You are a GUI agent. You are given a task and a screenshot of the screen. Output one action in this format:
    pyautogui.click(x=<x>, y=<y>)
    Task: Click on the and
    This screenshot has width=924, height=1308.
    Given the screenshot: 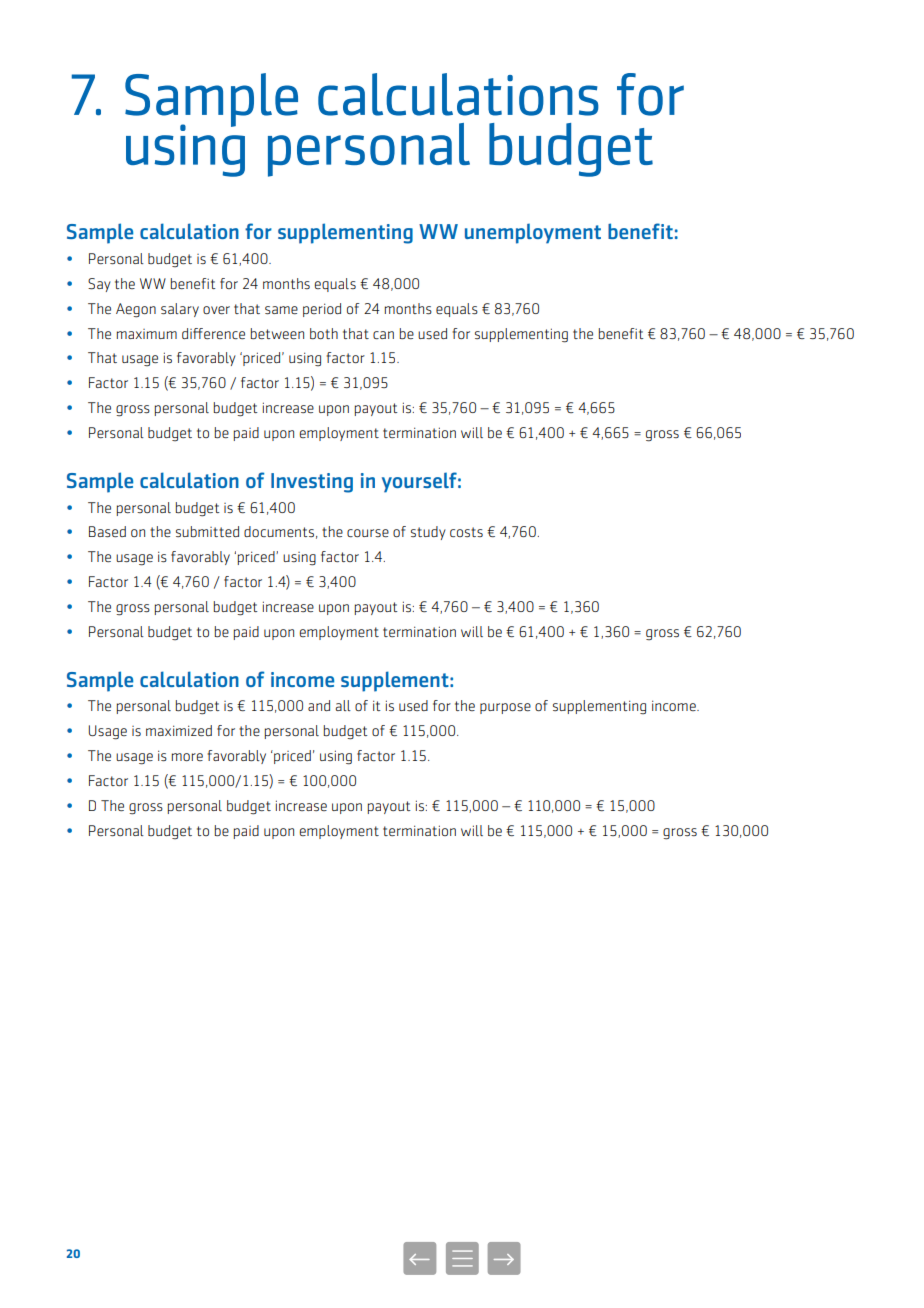 What is the action you would take?
    pyautogui.click(x=319, y=705)
